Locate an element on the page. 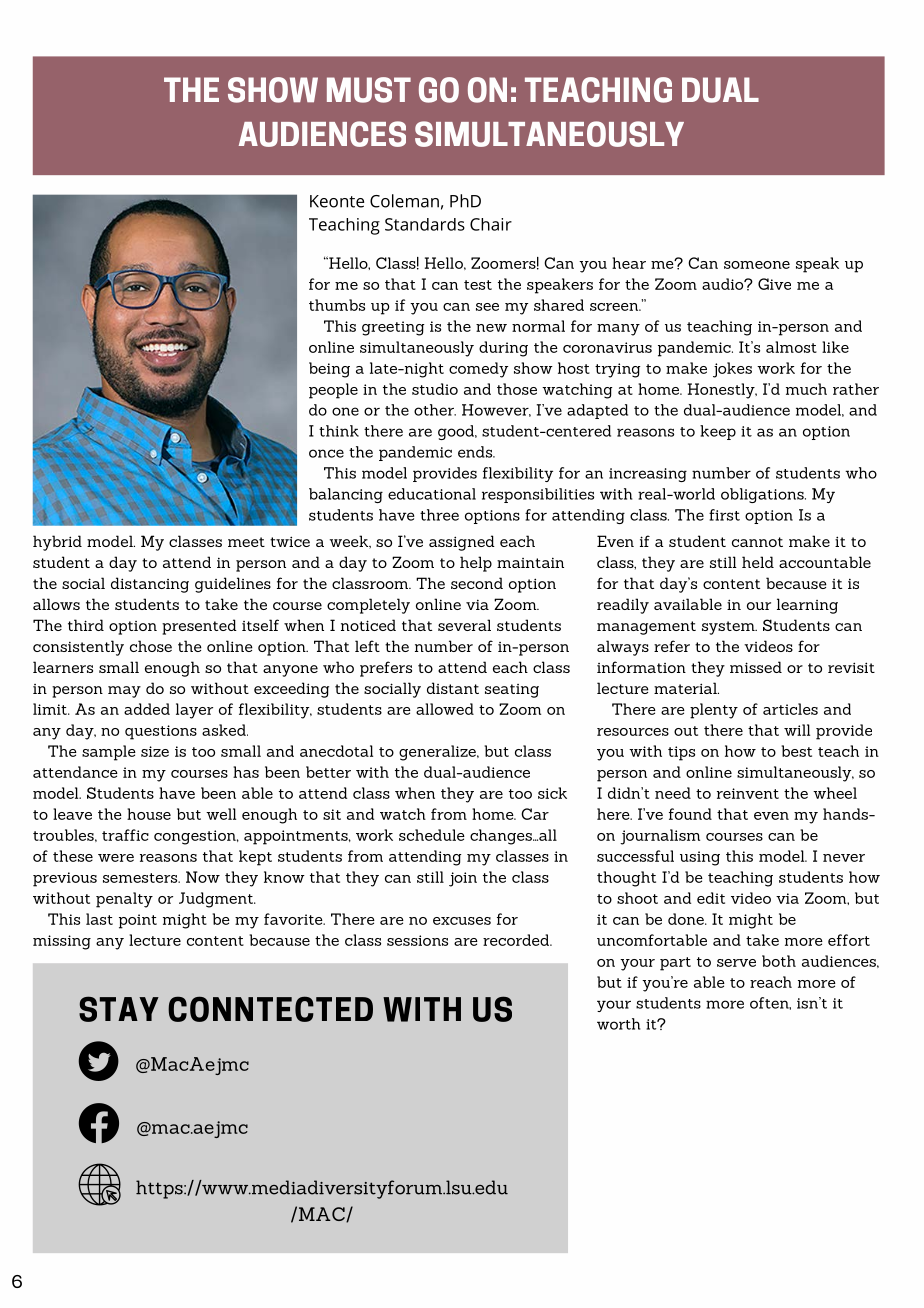 Image resolution: width=924 pixels, height=1308 pixels. distancing is located at coordinates (150, 585).
